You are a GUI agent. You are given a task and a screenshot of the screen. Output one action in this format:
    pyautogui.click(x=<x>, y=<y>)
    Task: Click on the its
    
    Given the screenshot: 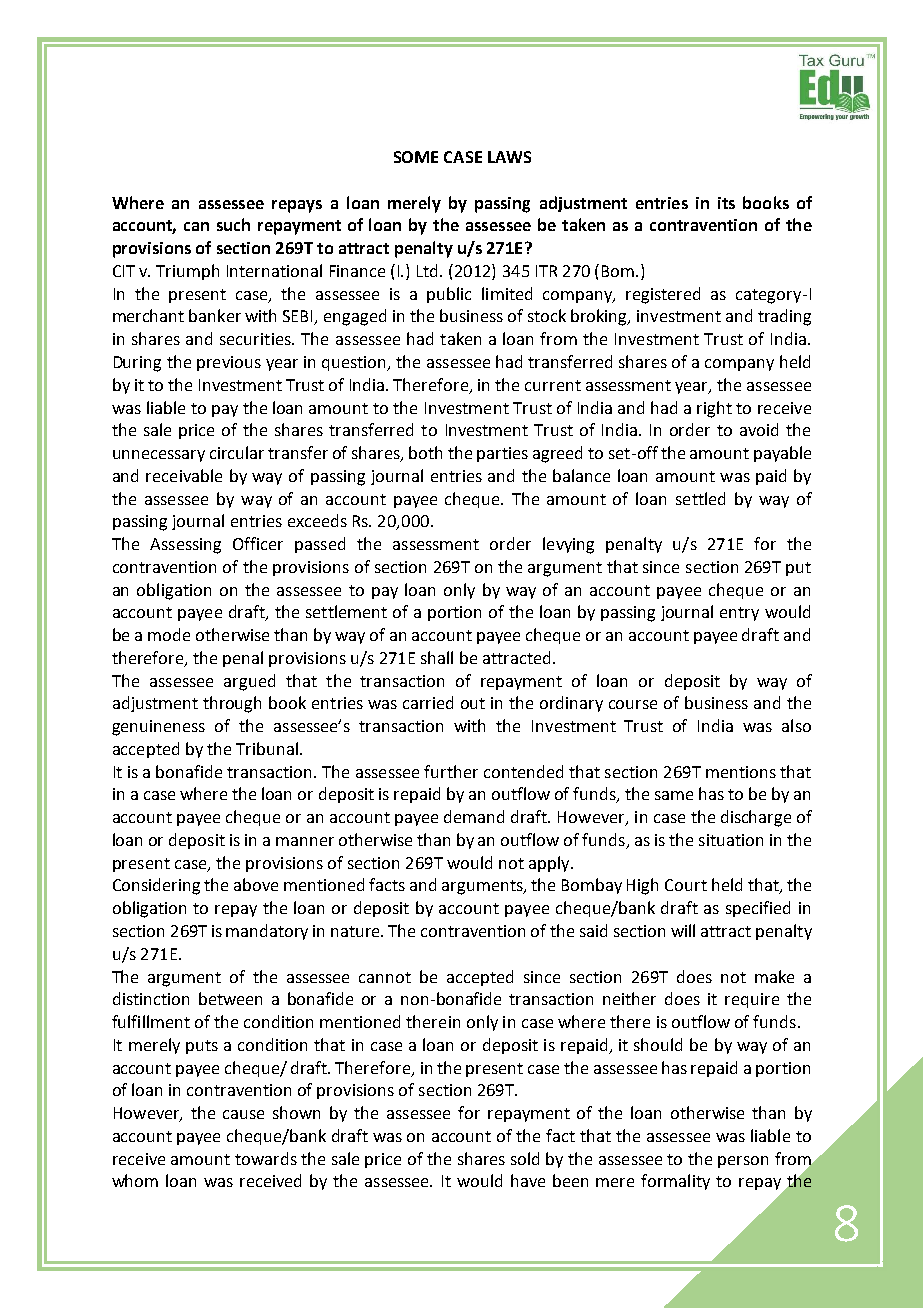 What is the action you would take?
    pyautogui.click(x=726, y=203)
